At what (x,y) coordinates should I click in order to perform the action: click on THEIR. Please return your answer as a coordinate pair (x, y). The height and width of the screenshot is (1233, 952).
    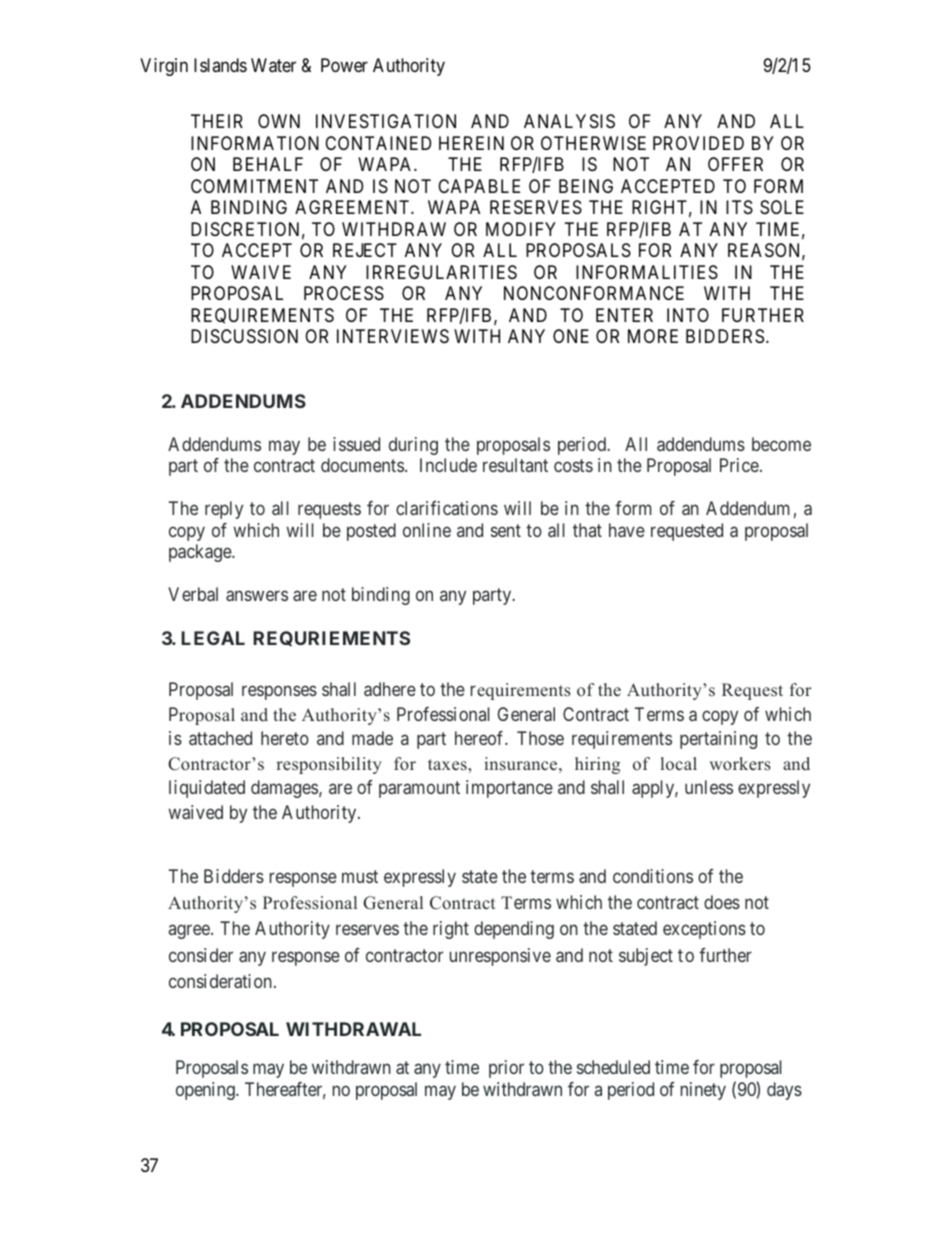
    Looking at the image, I should click on (217, 121).
